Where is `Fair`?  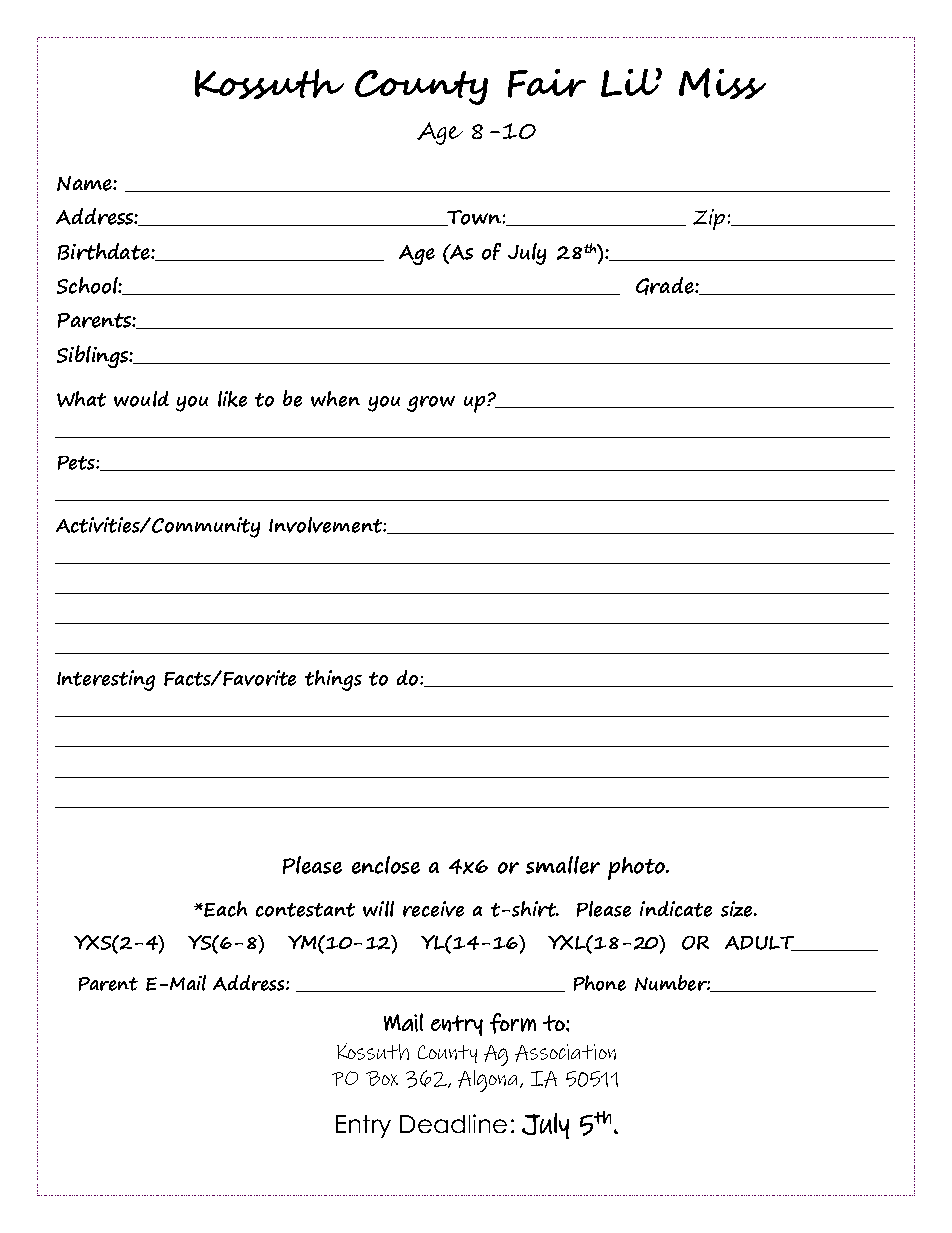
Fair is located at coordinates (547, 83).
